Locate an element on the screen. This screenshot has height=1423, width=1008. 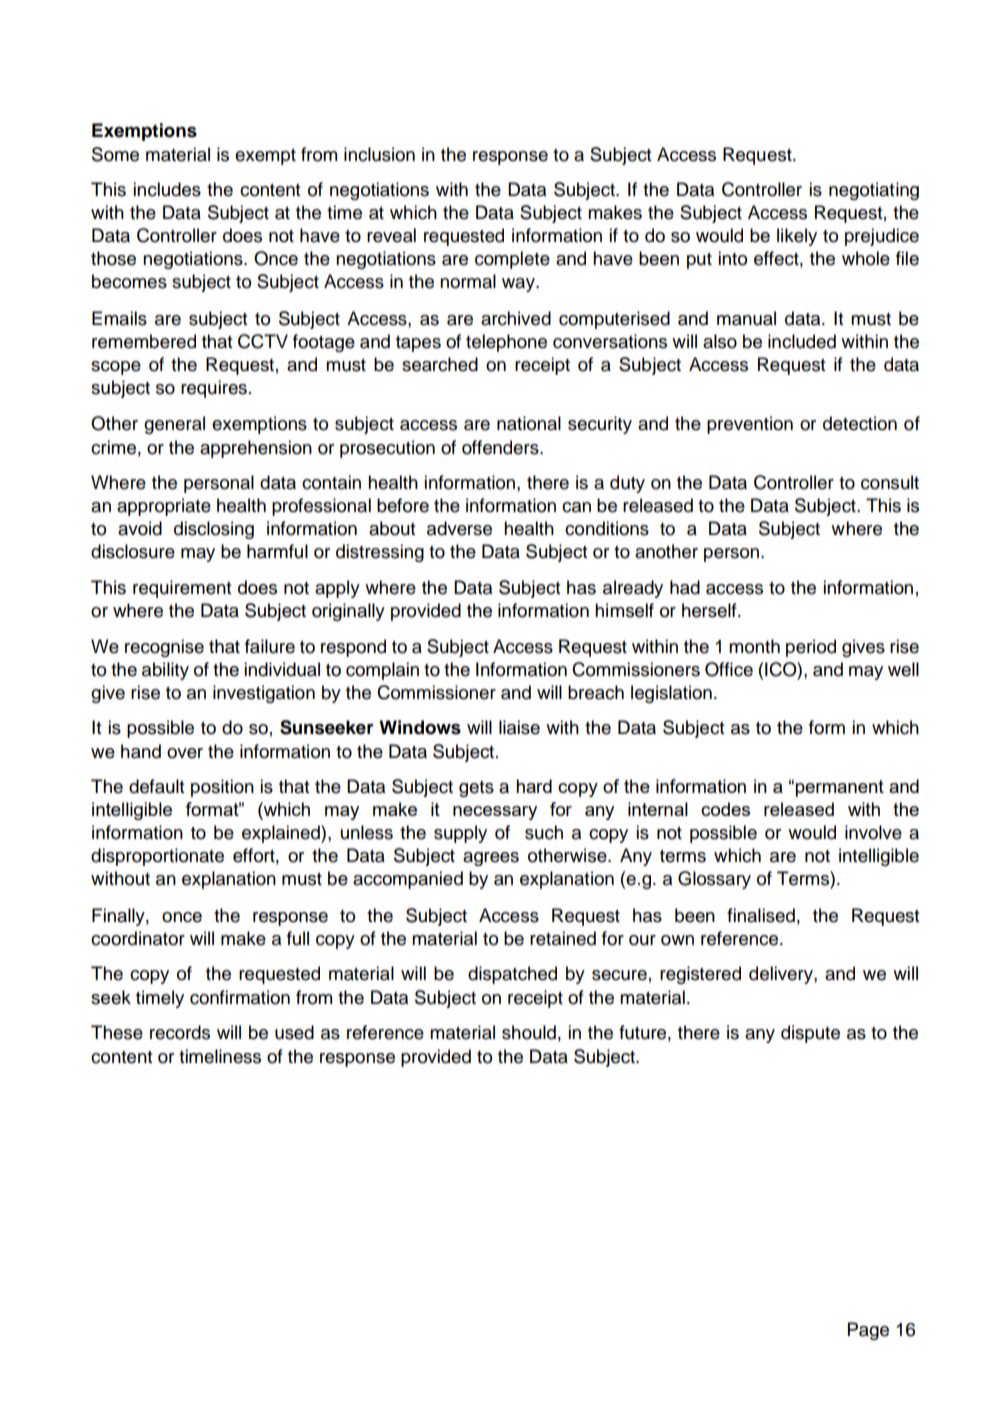
used is located at coordinates (294, 1032).
